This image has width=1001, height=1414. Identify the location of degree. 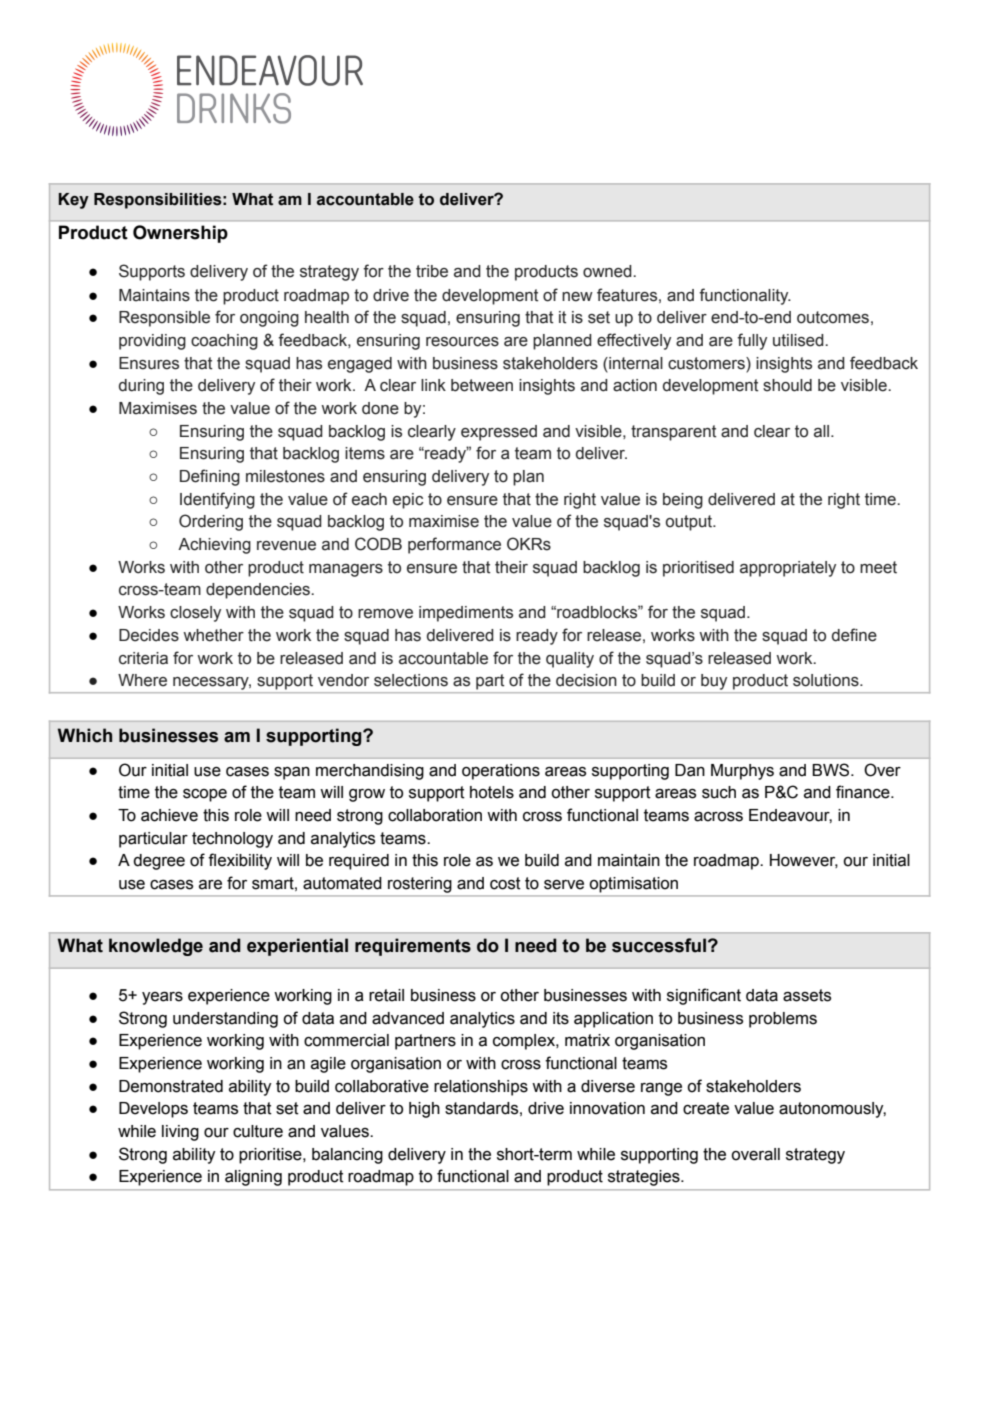
(159, 862).
